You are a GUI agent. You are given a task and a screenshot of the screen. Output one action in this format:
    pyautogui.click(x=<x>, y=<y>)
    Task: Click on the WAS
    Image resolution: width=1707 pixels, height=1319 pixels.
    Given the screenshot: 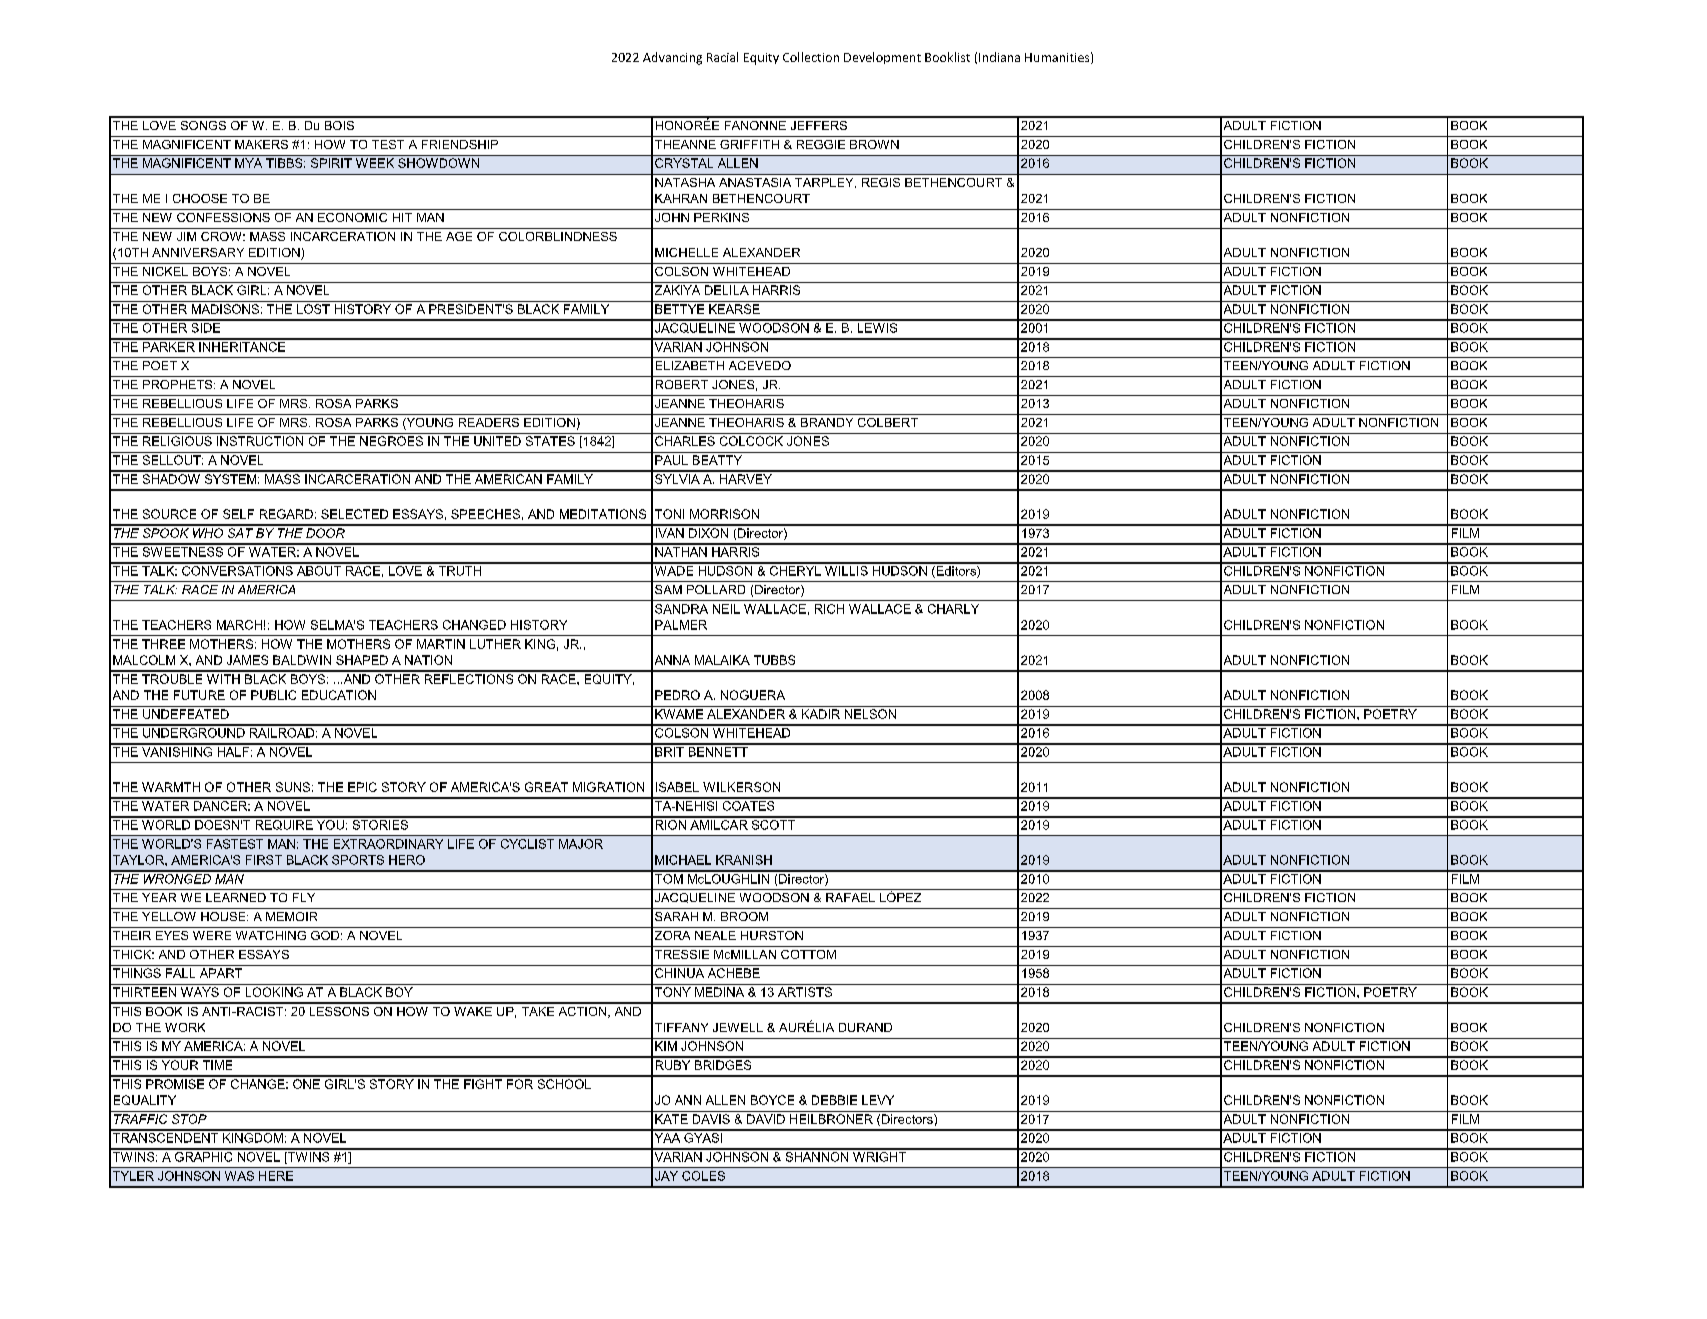 What is the action you would take?
    pyautogui.click(x=239, y=1176)
